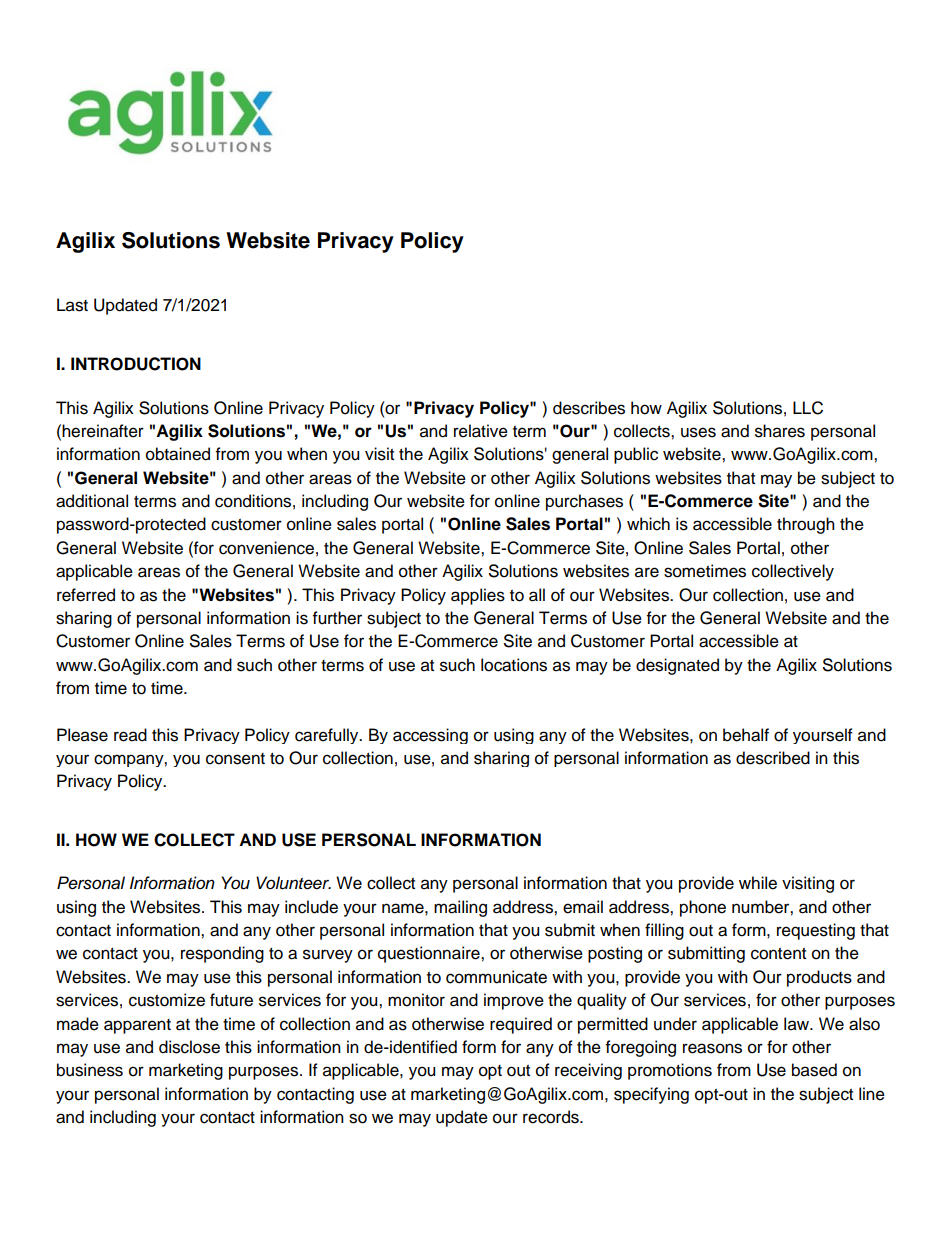 Image resolution: width=952 pixels, height=1233 pixels. Describe the element at coordinates (136, 364) in the screenshot. I see `INTRODUCTION` at that location.
